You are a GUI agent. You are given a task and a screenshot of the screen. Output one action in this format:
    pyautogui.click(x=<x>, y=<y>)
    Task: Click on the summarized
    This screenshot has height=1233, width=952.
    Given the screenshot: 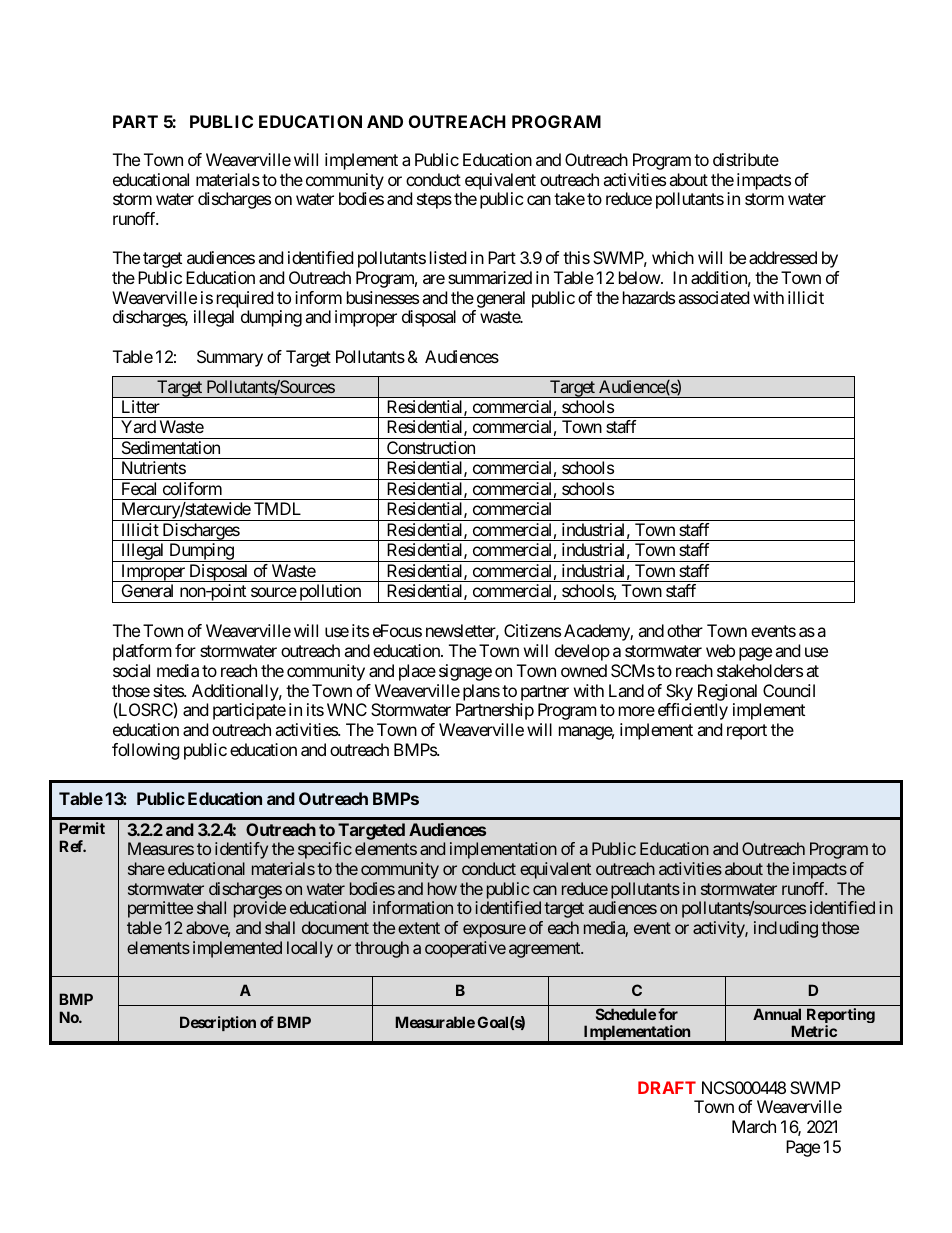 What is the action you would take?
    pyautogui.click(x=490, y=277)
